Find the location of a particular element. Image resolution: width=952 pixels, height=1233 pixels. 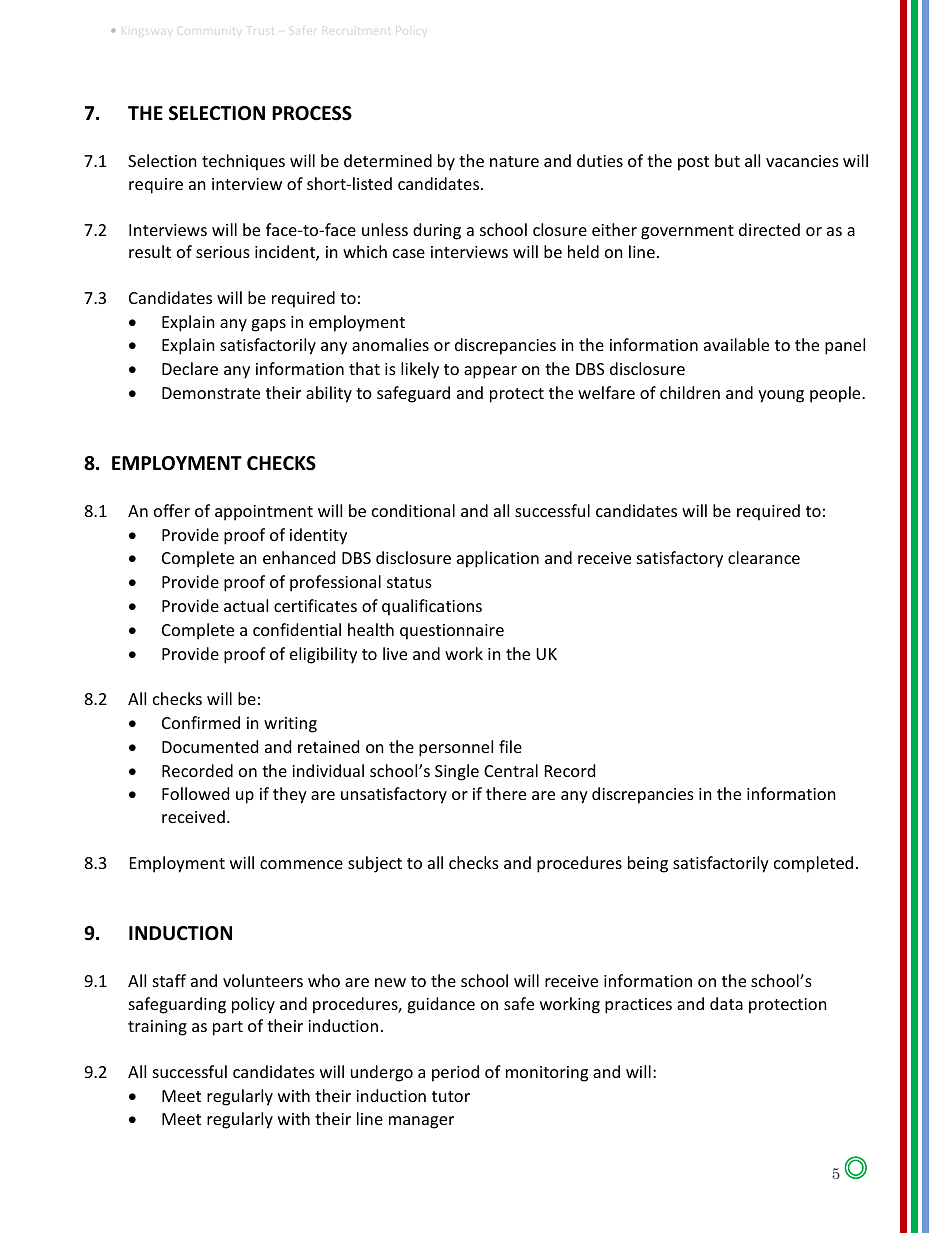

nature is located at coordinates (514, 161).
